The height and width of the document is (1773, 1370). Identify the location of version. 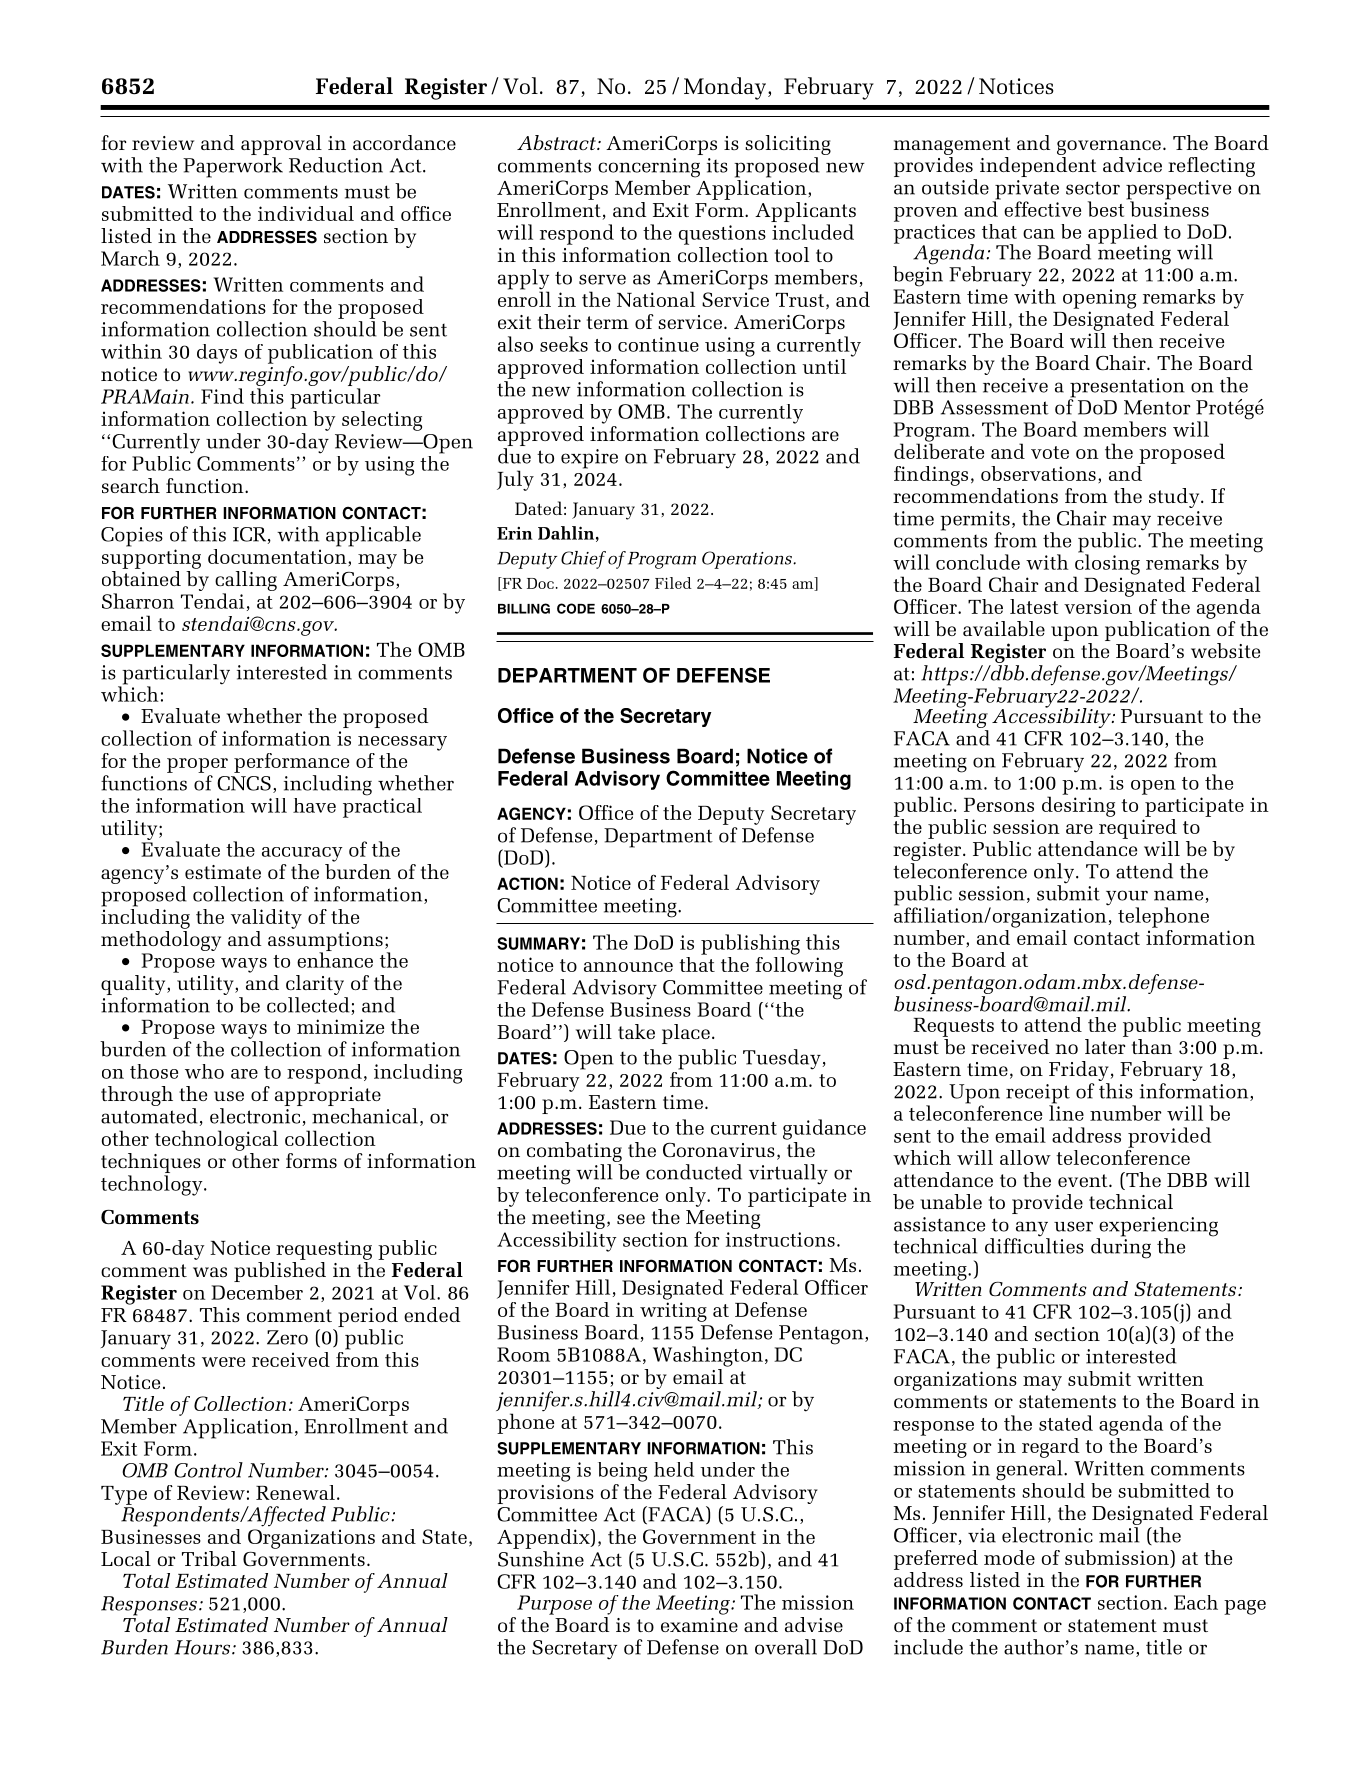
(1098, 606).
